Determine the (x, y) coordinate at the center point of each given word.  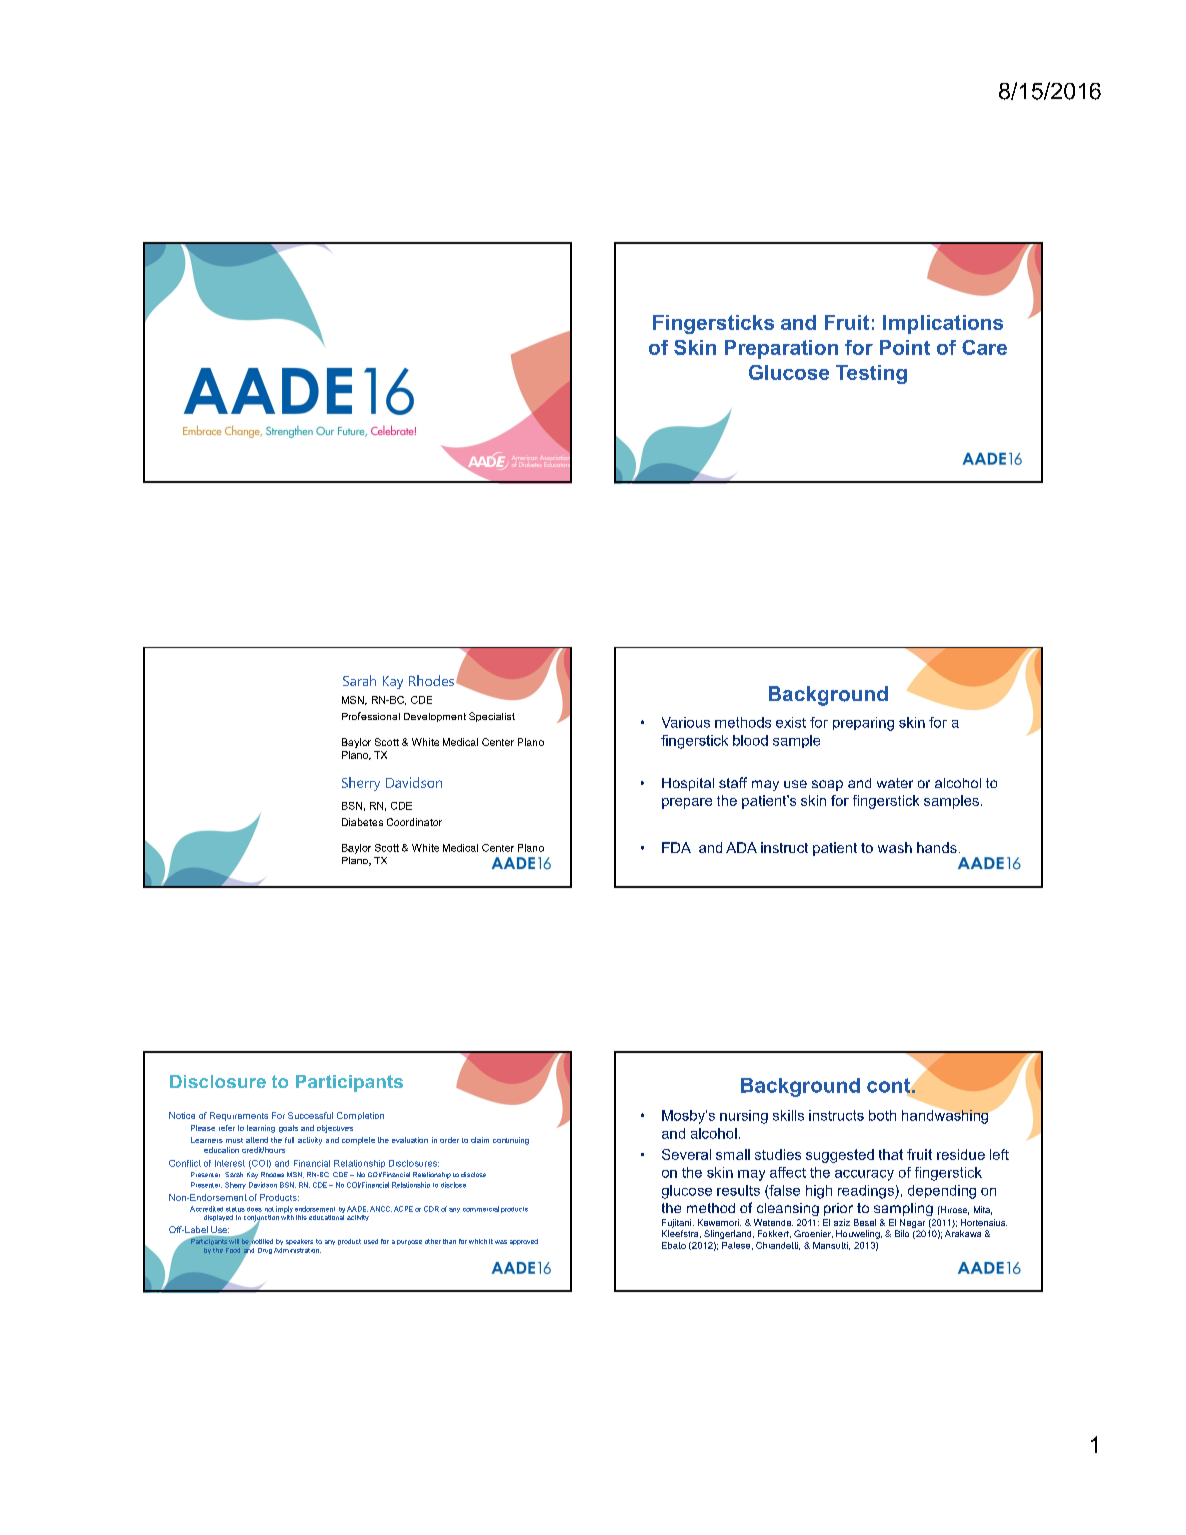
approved (524, 1242)
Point (905, 347)
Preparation (781, 349)
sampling (903, 1209)
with (287, 1216)
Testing (871, 374)
